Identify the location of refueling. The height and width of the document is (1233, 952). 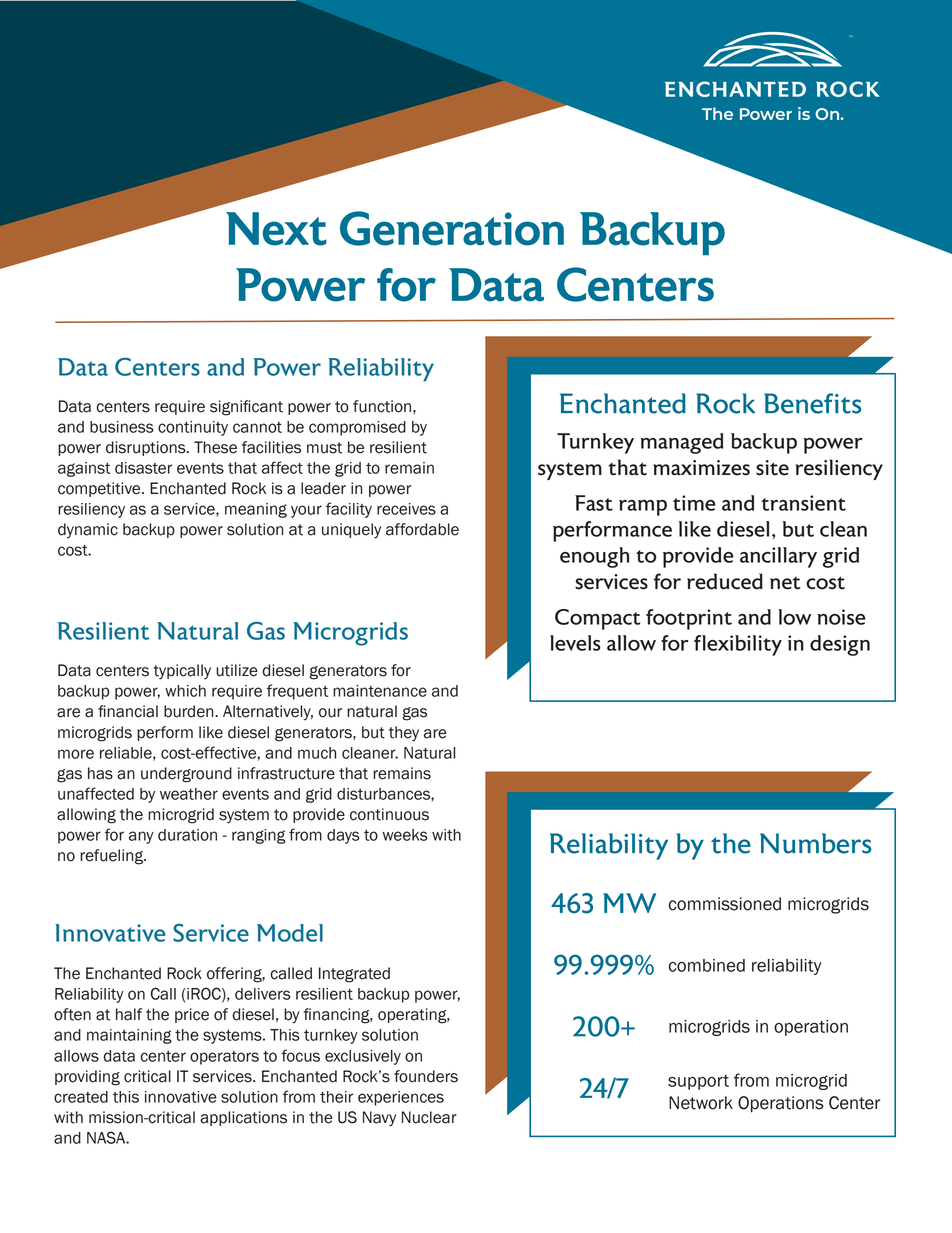
(113, 857).
